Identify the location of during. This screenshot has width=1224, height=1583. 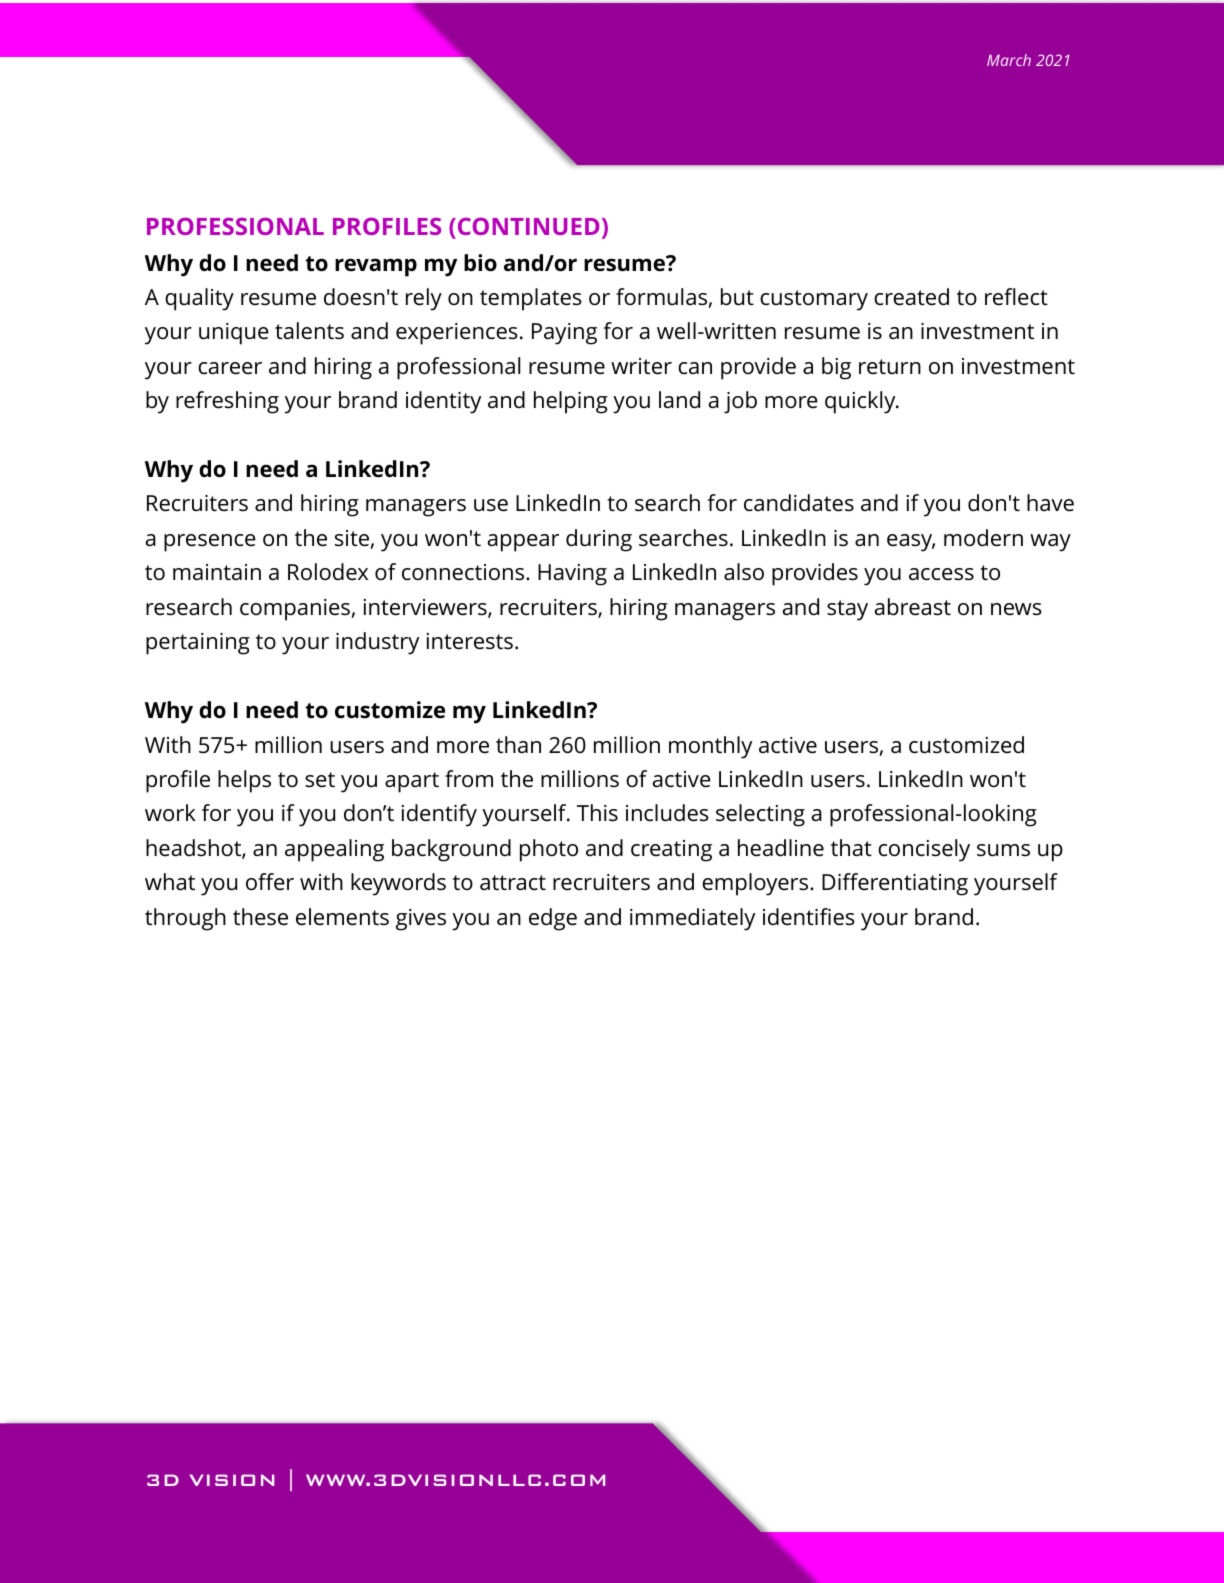
(599, 540).
